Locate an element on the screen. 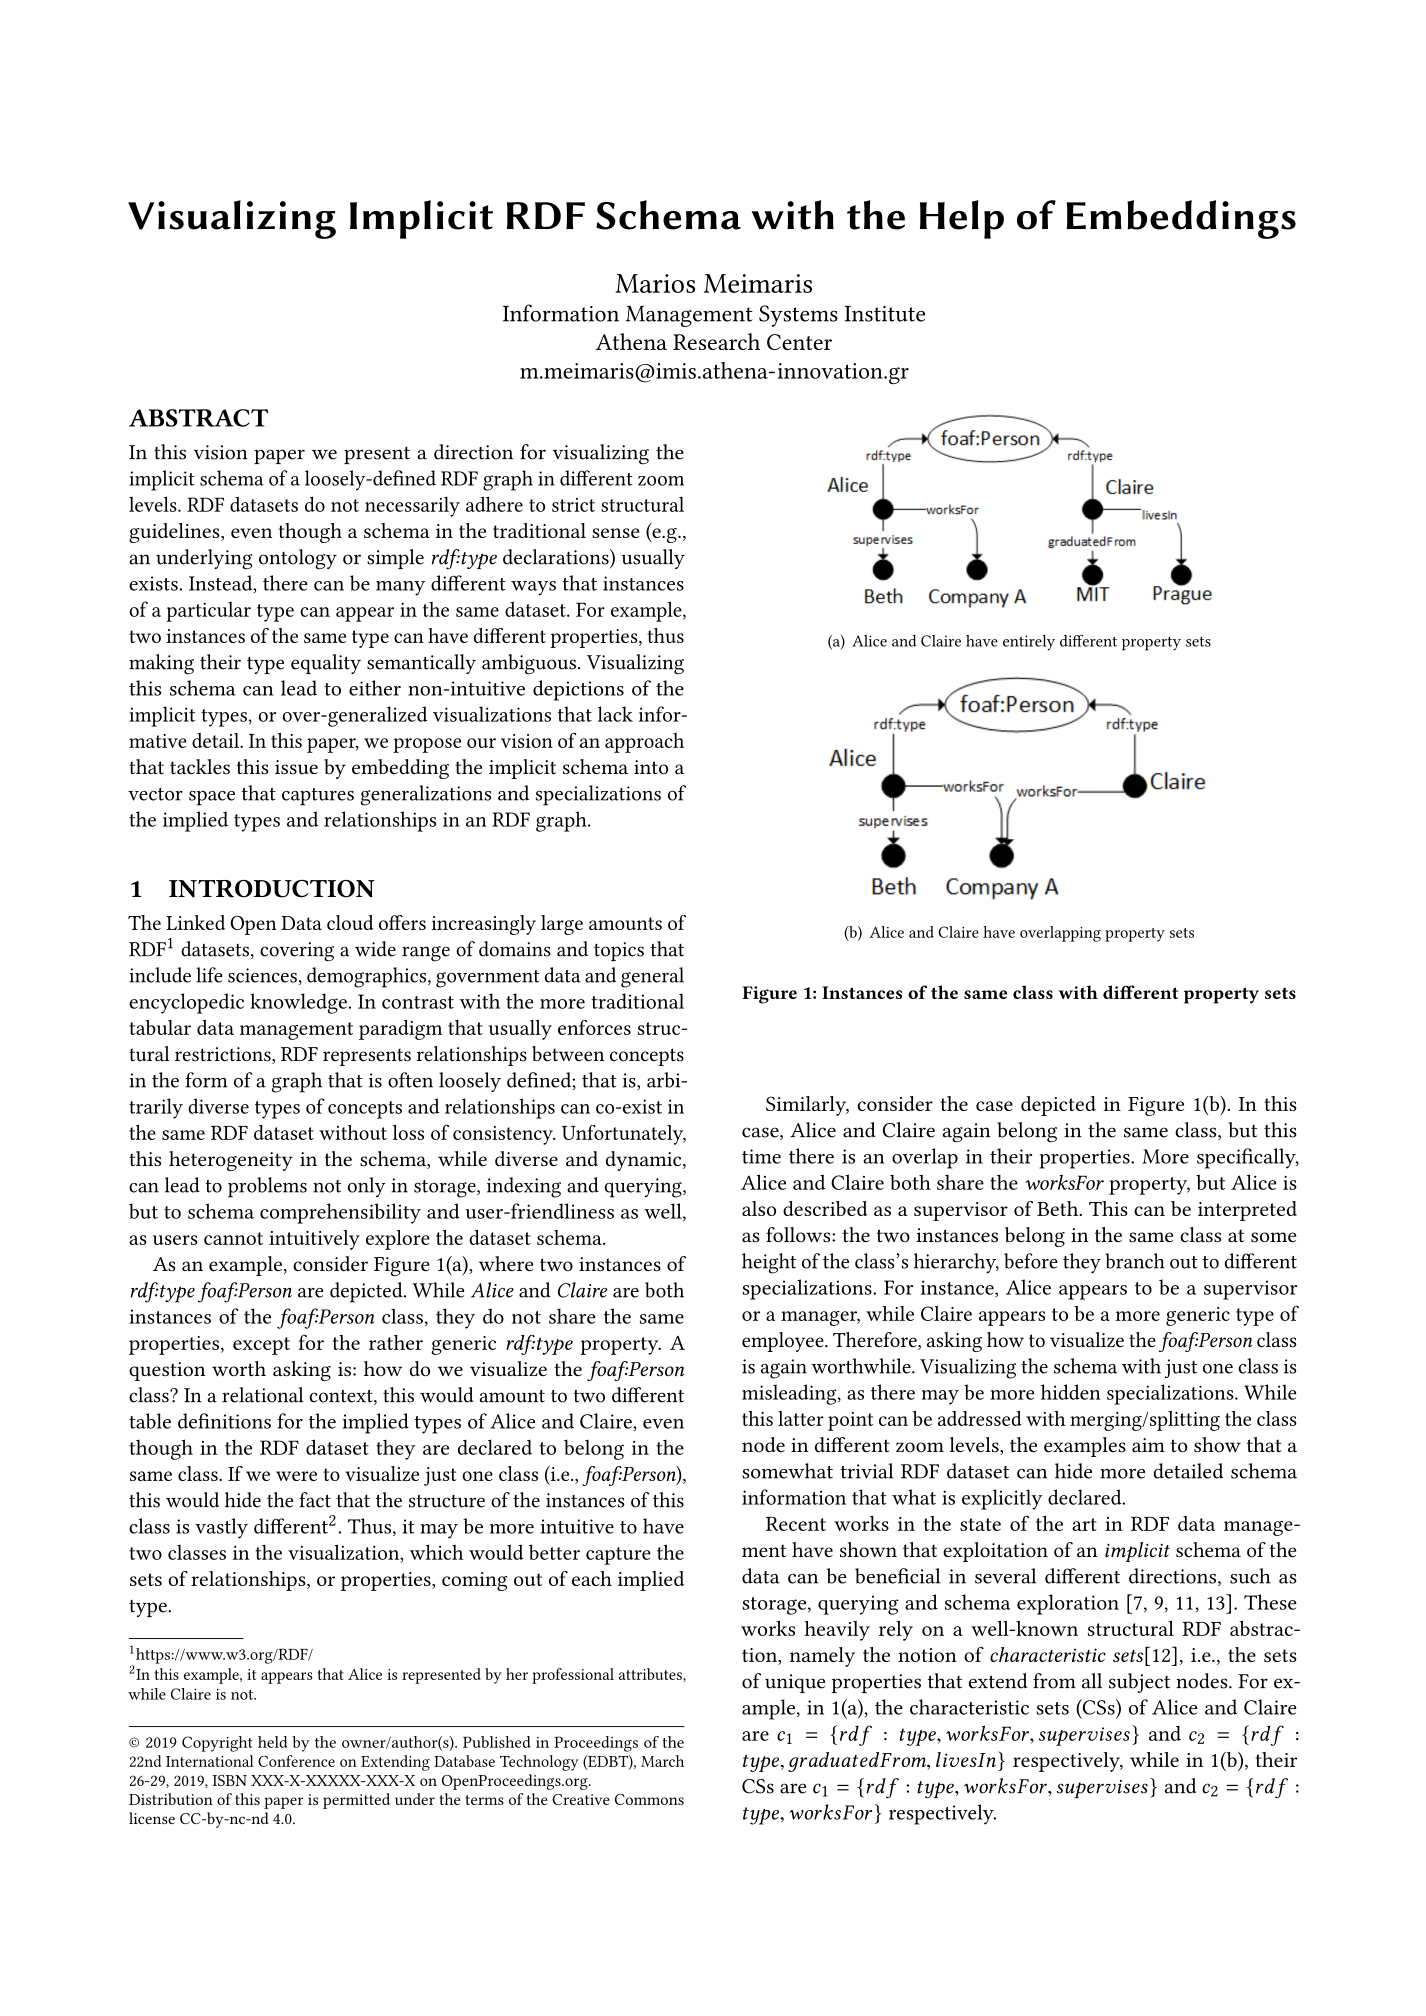 Image resolution: width=1426 pixels, height=2016 pixels. into is located at coordinates (651, 767).
